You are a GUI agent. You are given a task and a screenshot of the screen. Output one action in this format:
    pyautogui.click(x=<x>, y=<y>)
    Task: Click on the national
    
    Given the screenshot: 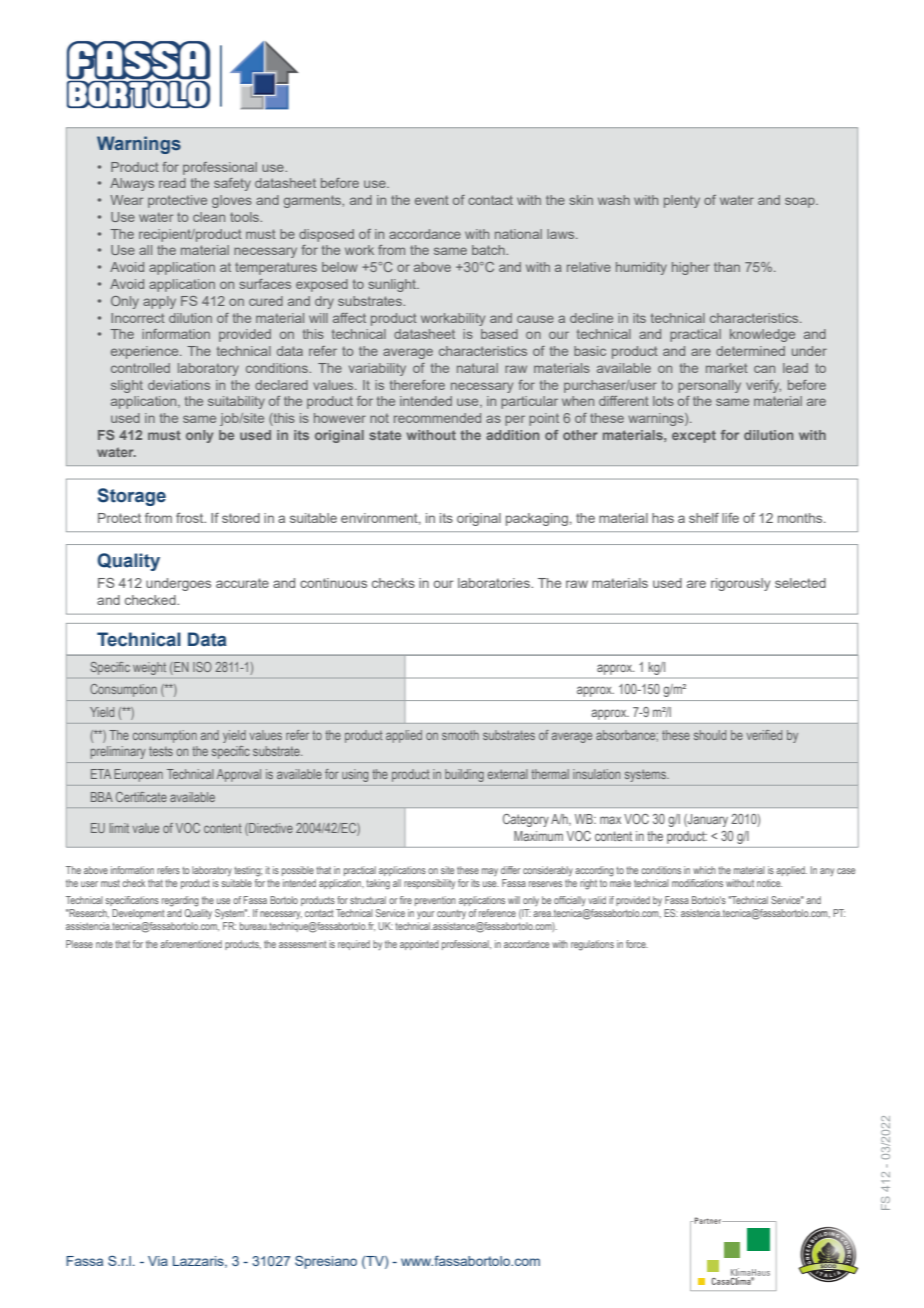 What is the action you would take?
    pyautogui.click(x=518, y=234)
